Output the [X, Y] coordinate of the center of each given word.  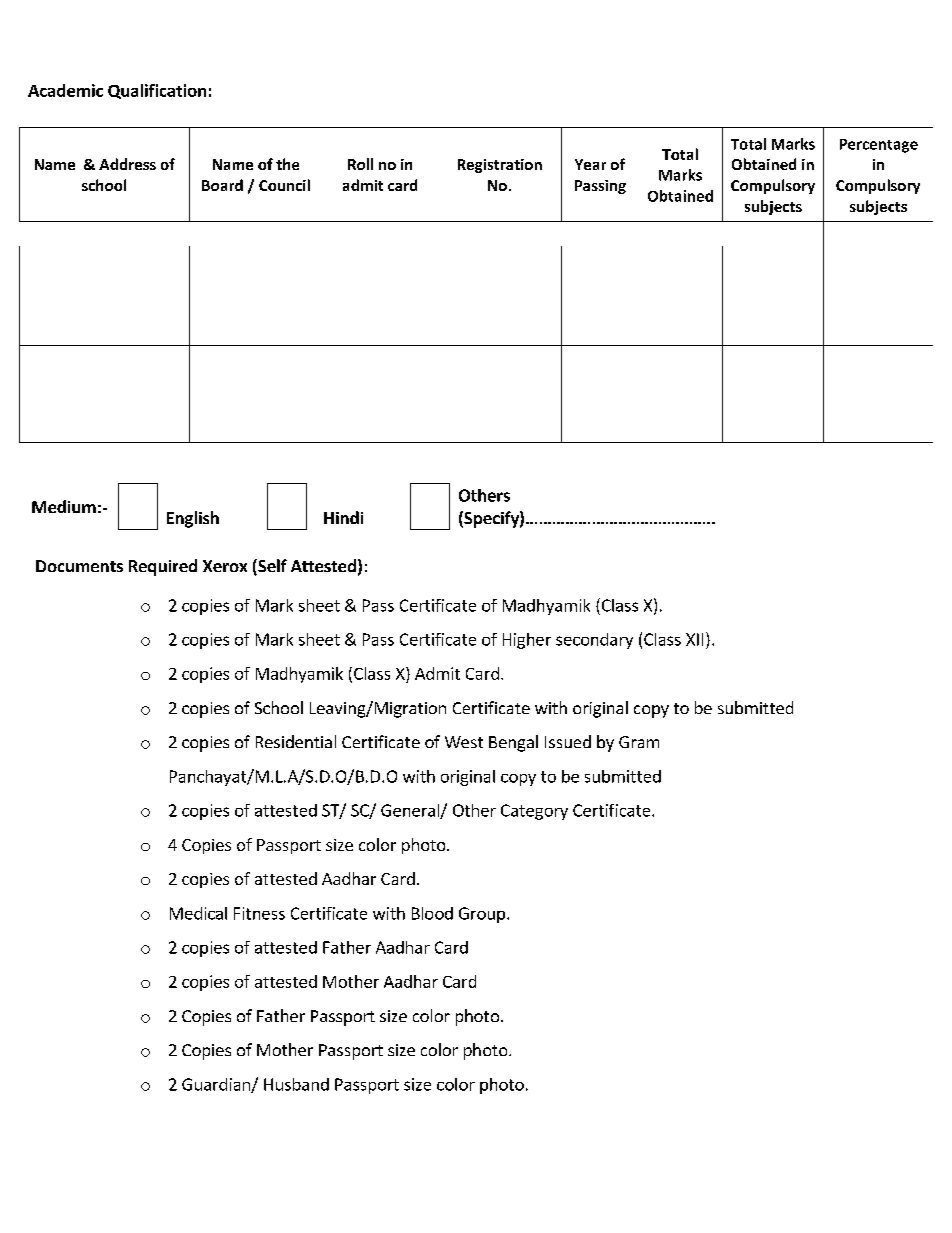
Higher [527, 641]
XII [694, 639]
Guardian [217, 1085]
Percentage [879, 146]
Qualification [157, 91]
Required [163, 567]
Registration [500, 166]
